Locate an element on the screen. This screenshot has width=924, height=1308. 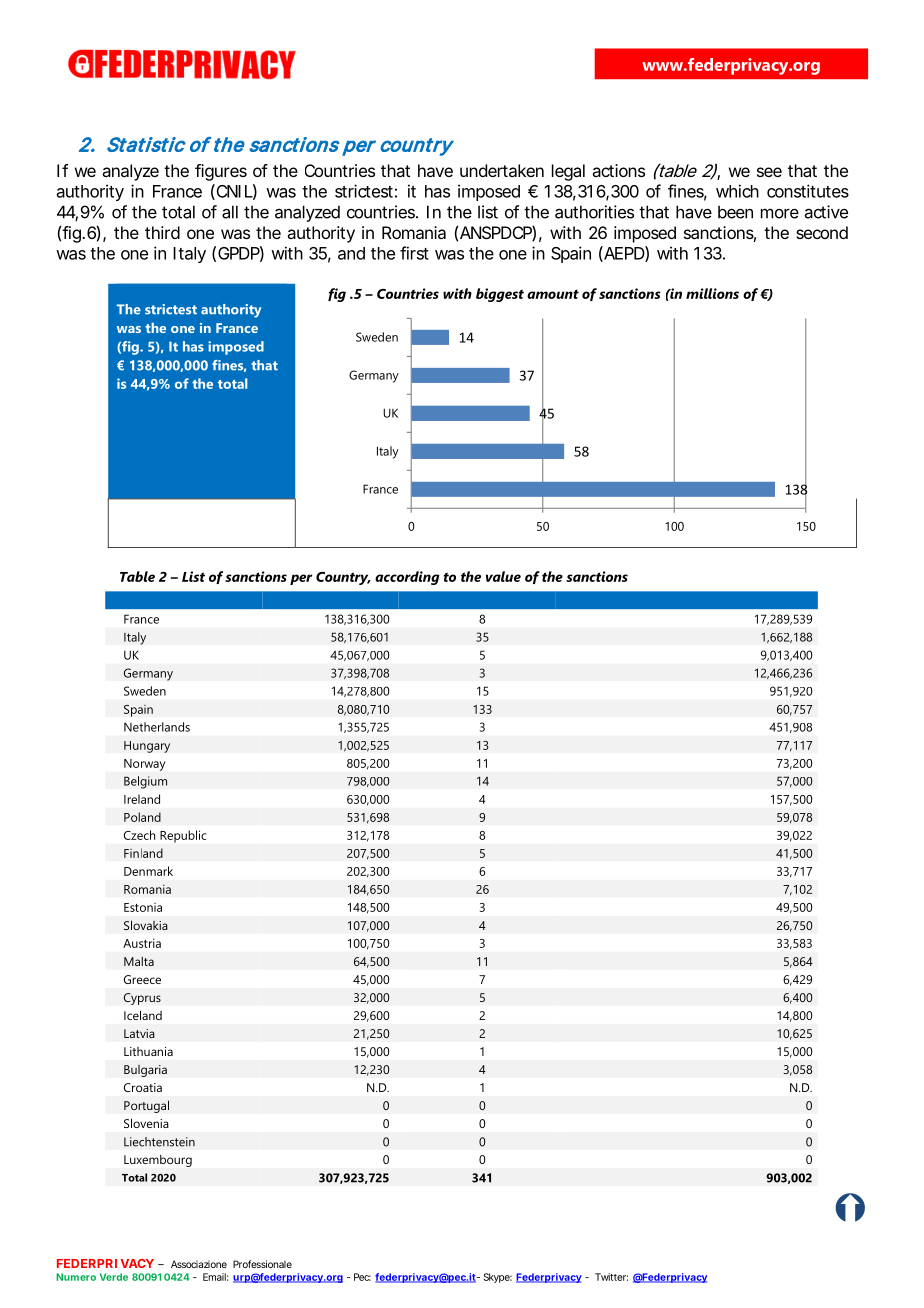
third is located at coordinates (162, 232).
